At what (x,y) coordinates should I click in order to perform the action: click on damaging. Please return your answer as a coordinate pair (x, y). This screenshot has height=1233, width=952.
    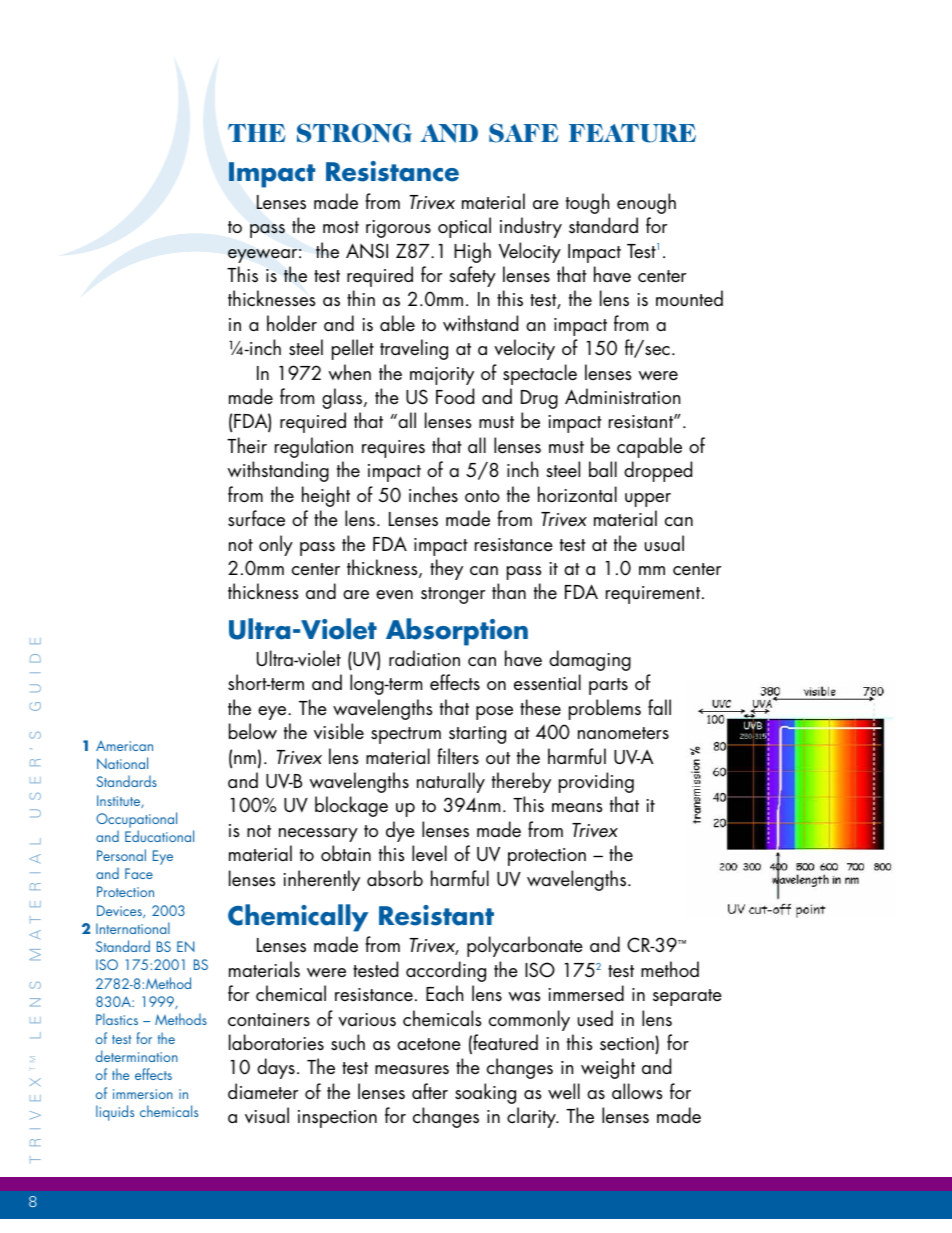
    Looking at the image, I should click on (590, 660).
